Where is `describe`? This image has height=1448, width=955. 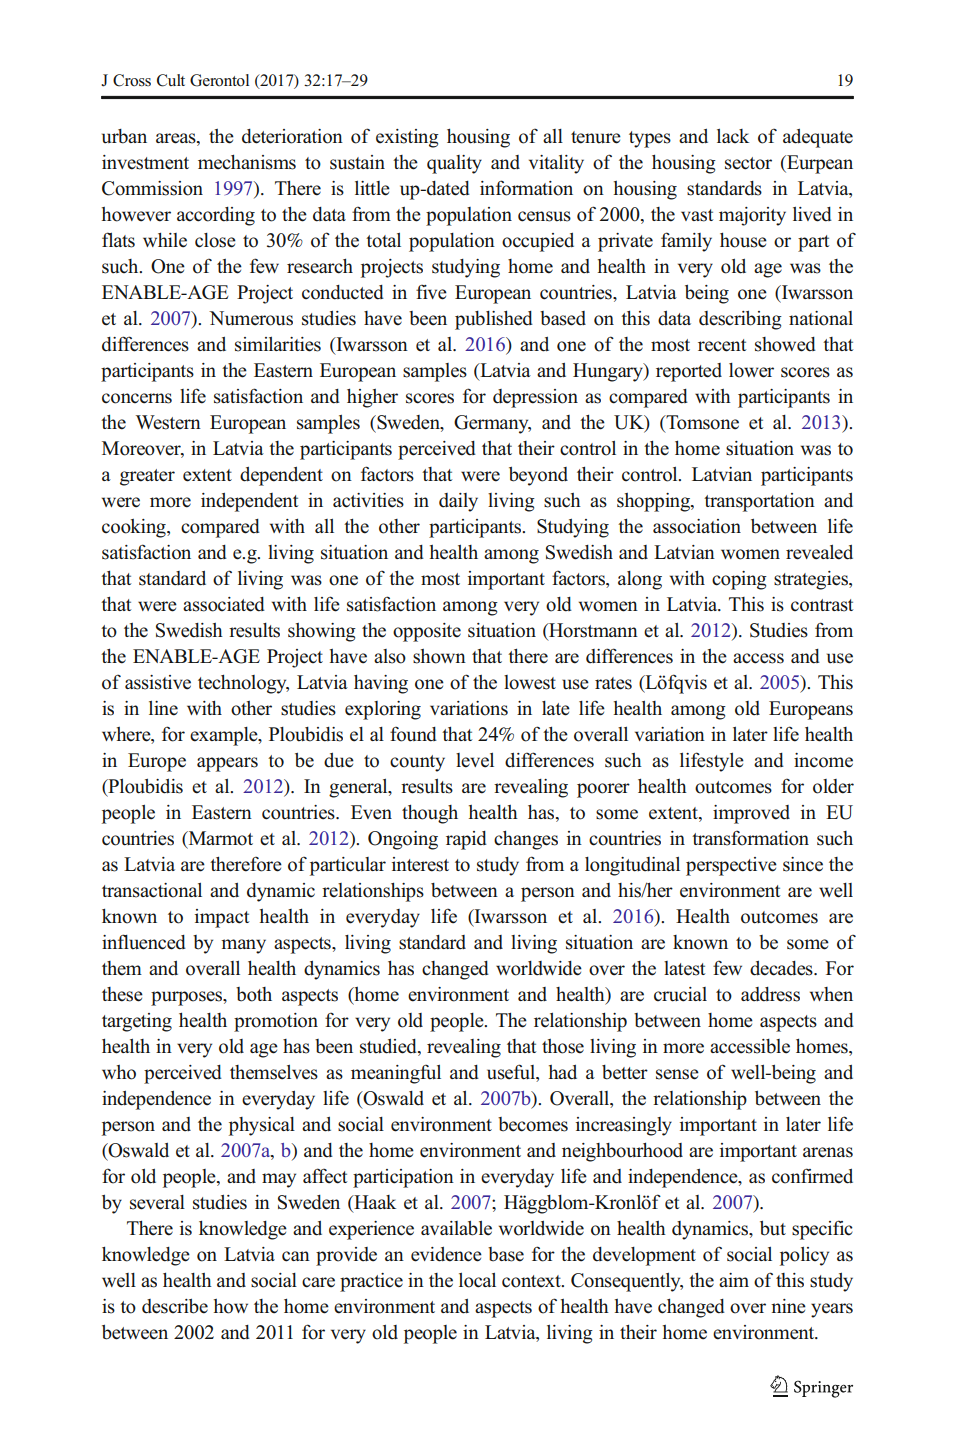
describe is located at coordinates (175, 1306).
